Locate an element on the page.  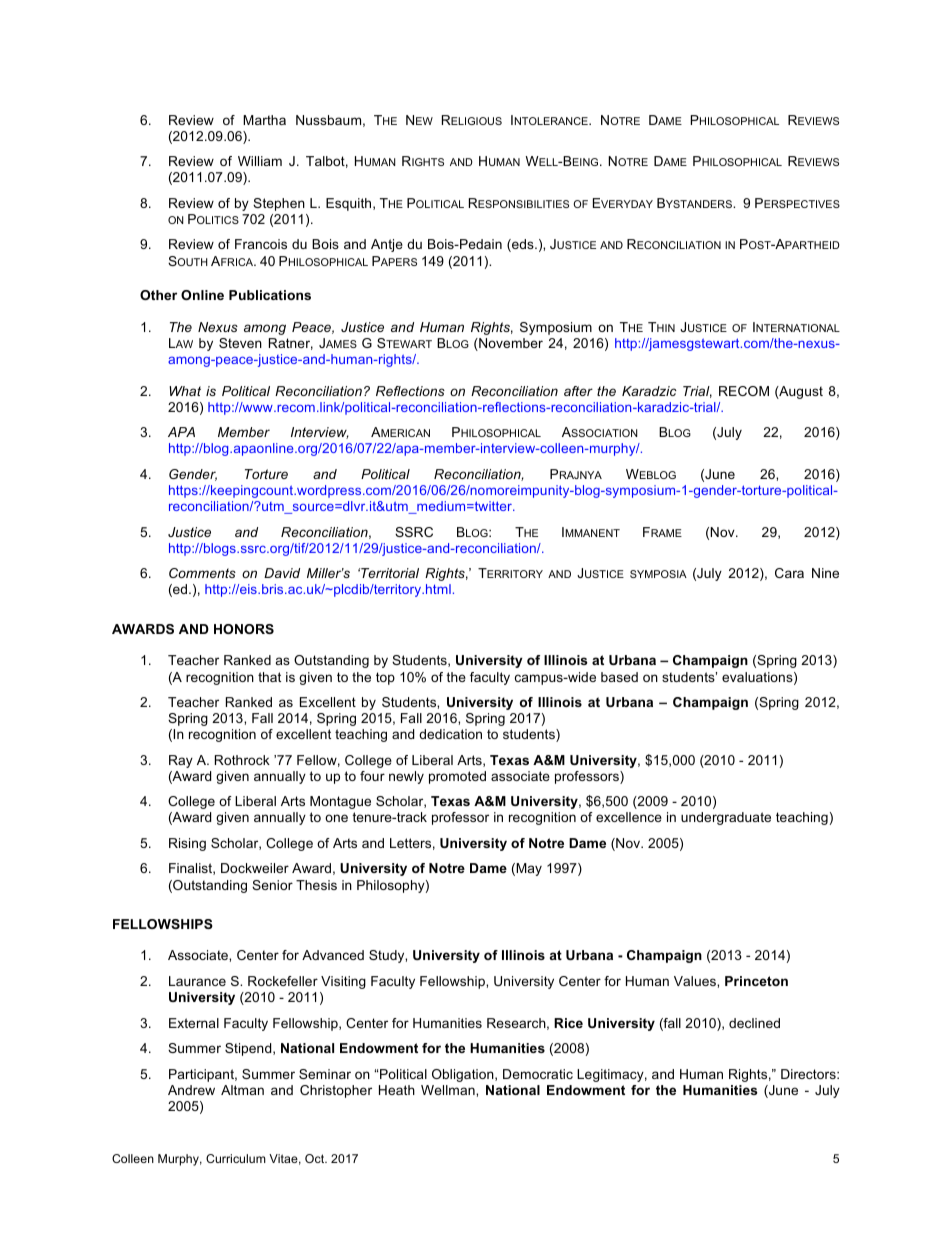
eds is located at coordinates (523, 245).
